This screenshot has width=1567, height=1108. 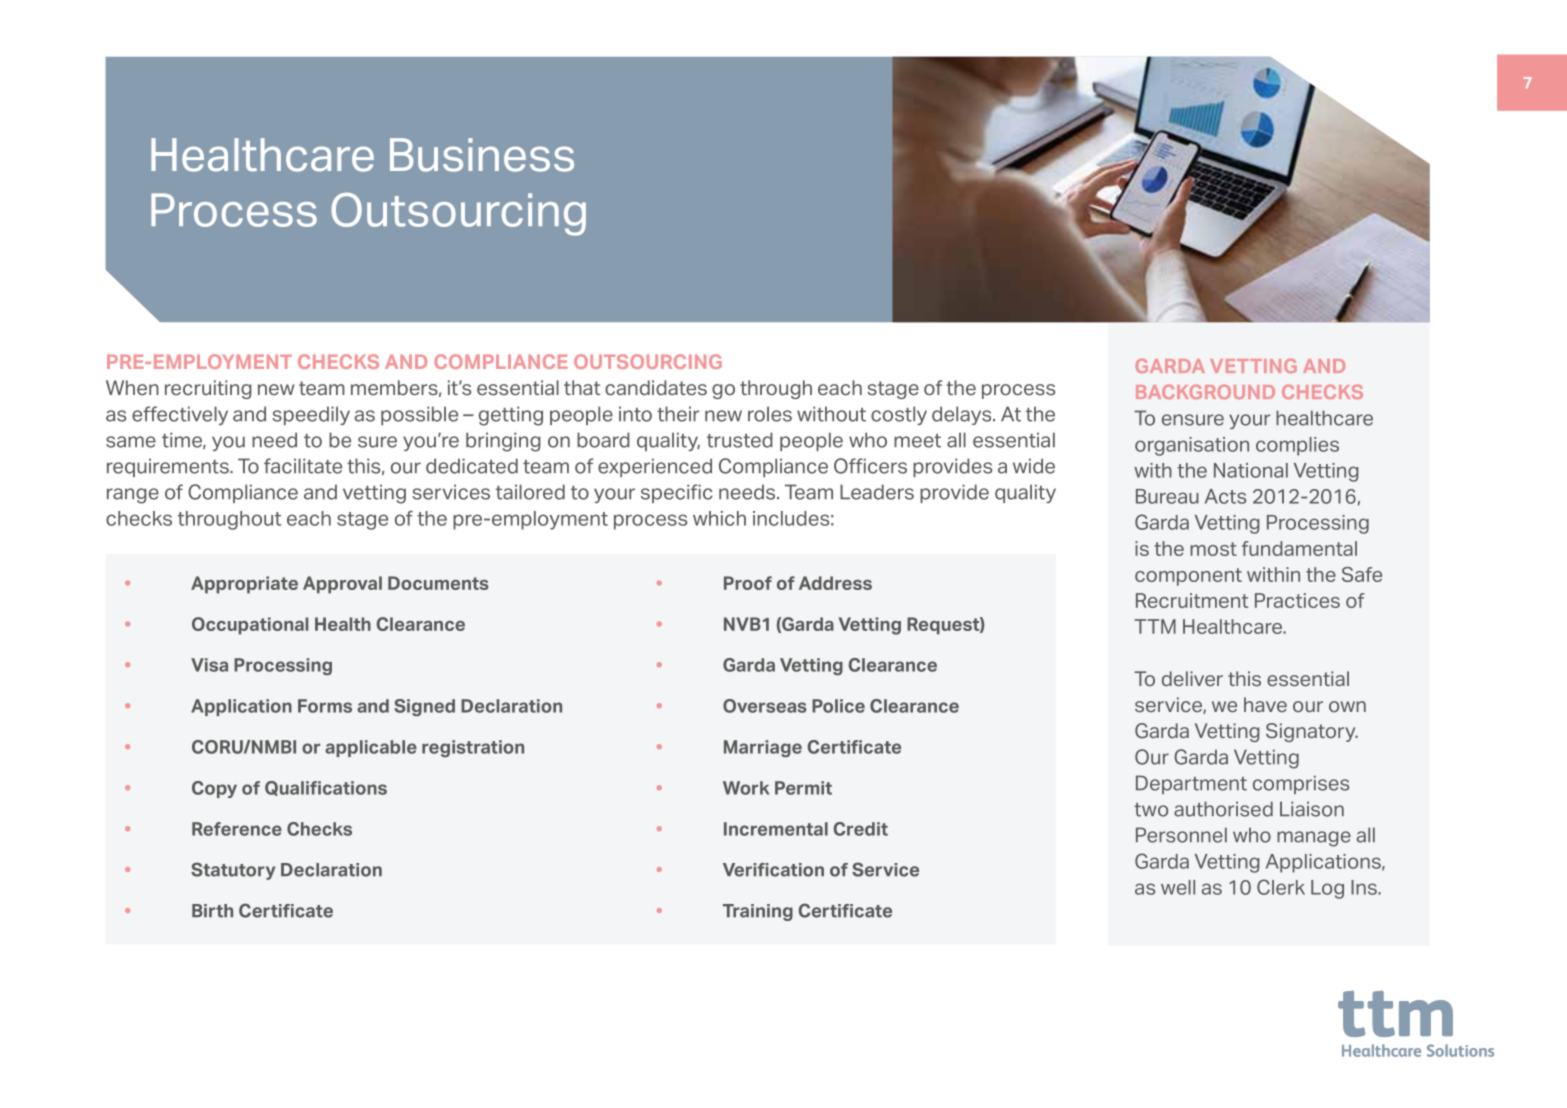 What do you see at coordinates (656, 388) in the screenshot?
I see `candidates` at bounding box center [656, 388].
